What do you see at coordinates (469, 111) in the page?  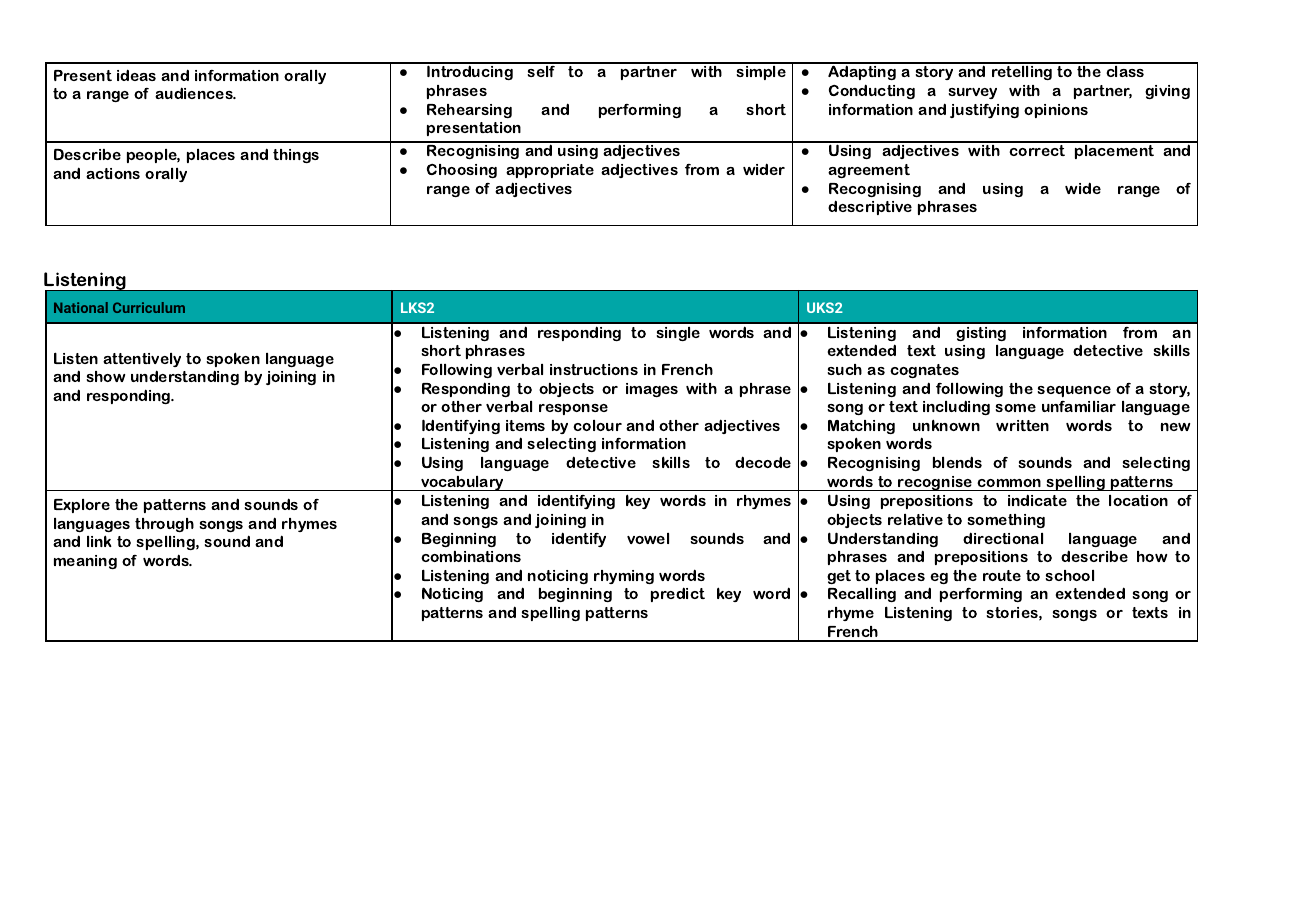 I see `Rehearsing` at bounding box center [469, 111].
